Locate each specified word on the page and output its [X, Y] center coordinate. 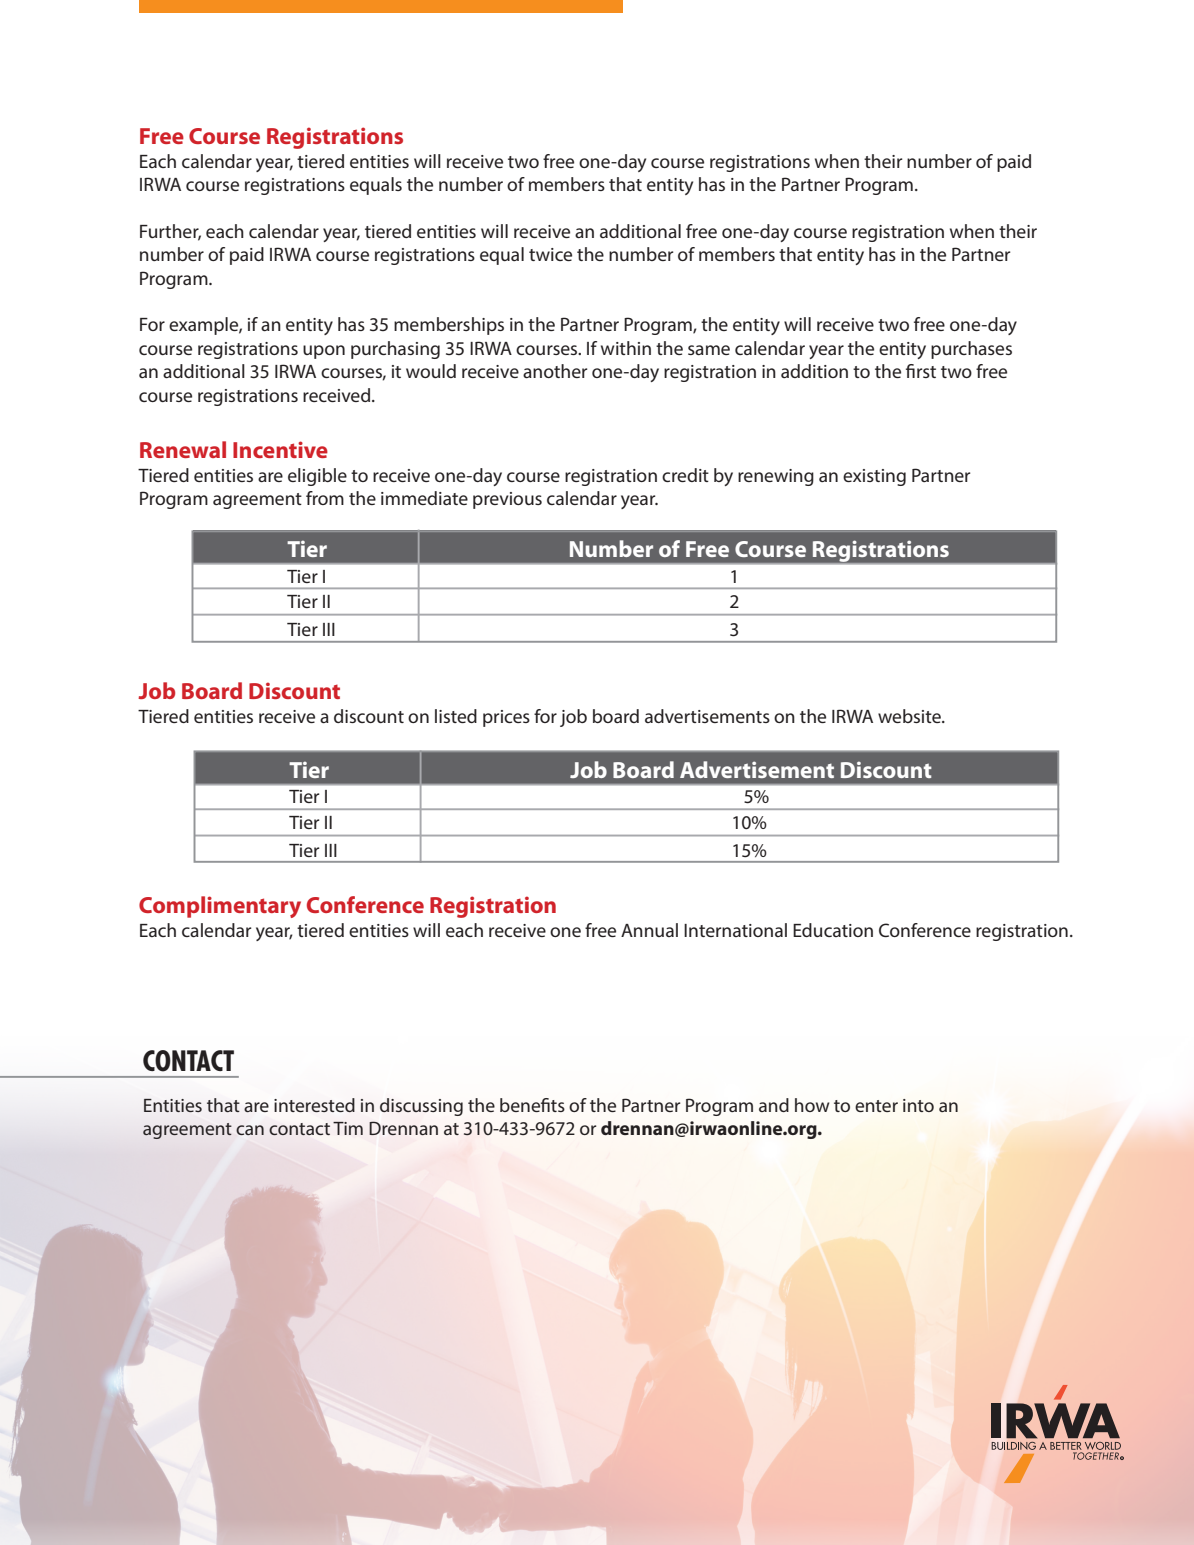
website [910, 716]
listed [456, 716]
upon [324, 352]
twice [550, 254]
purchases [971, 350]
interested [314, 1105]
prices [506, 718]
